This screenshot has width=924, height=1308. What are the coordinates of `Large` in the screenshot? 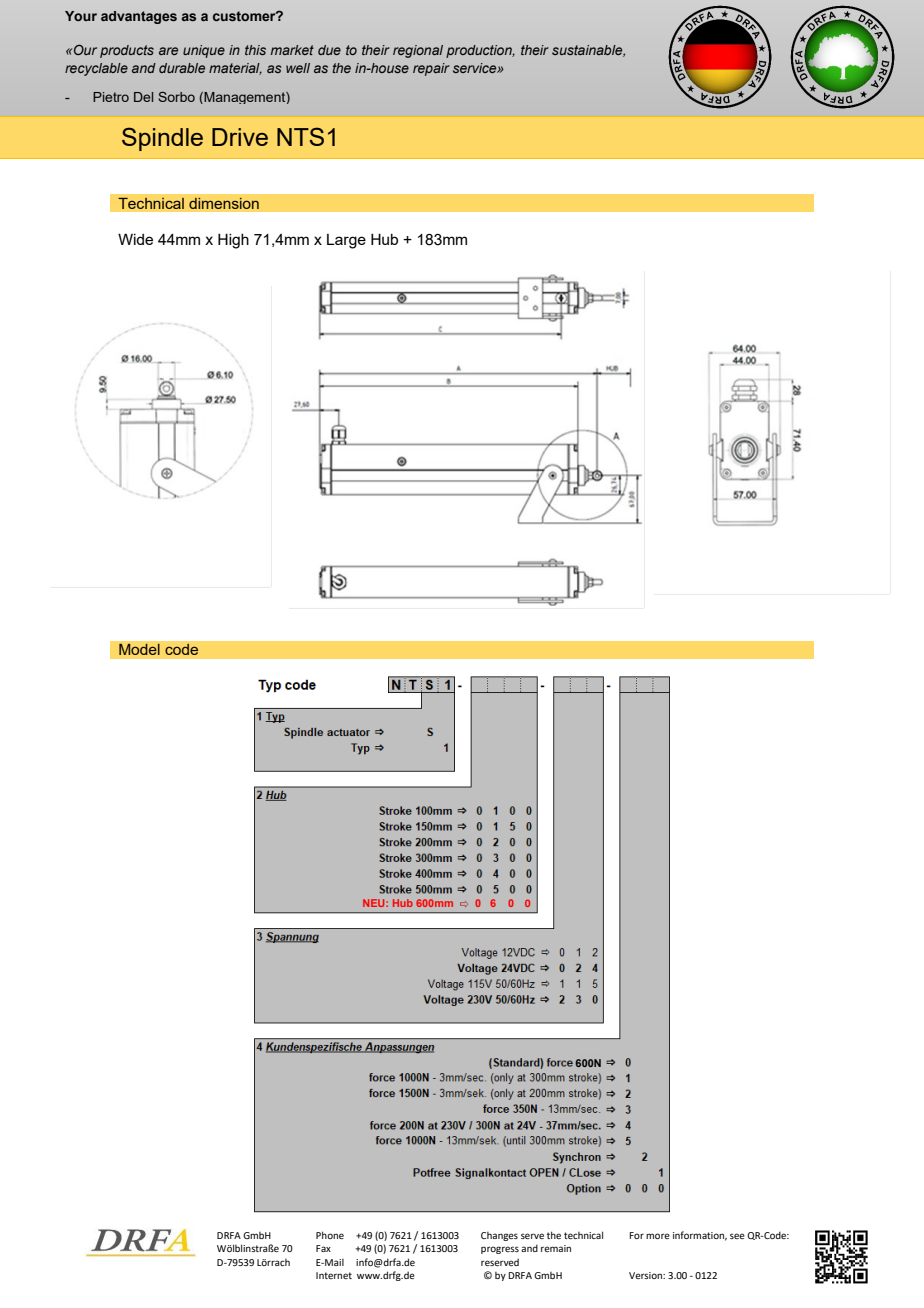 It's located at (346, 241).
